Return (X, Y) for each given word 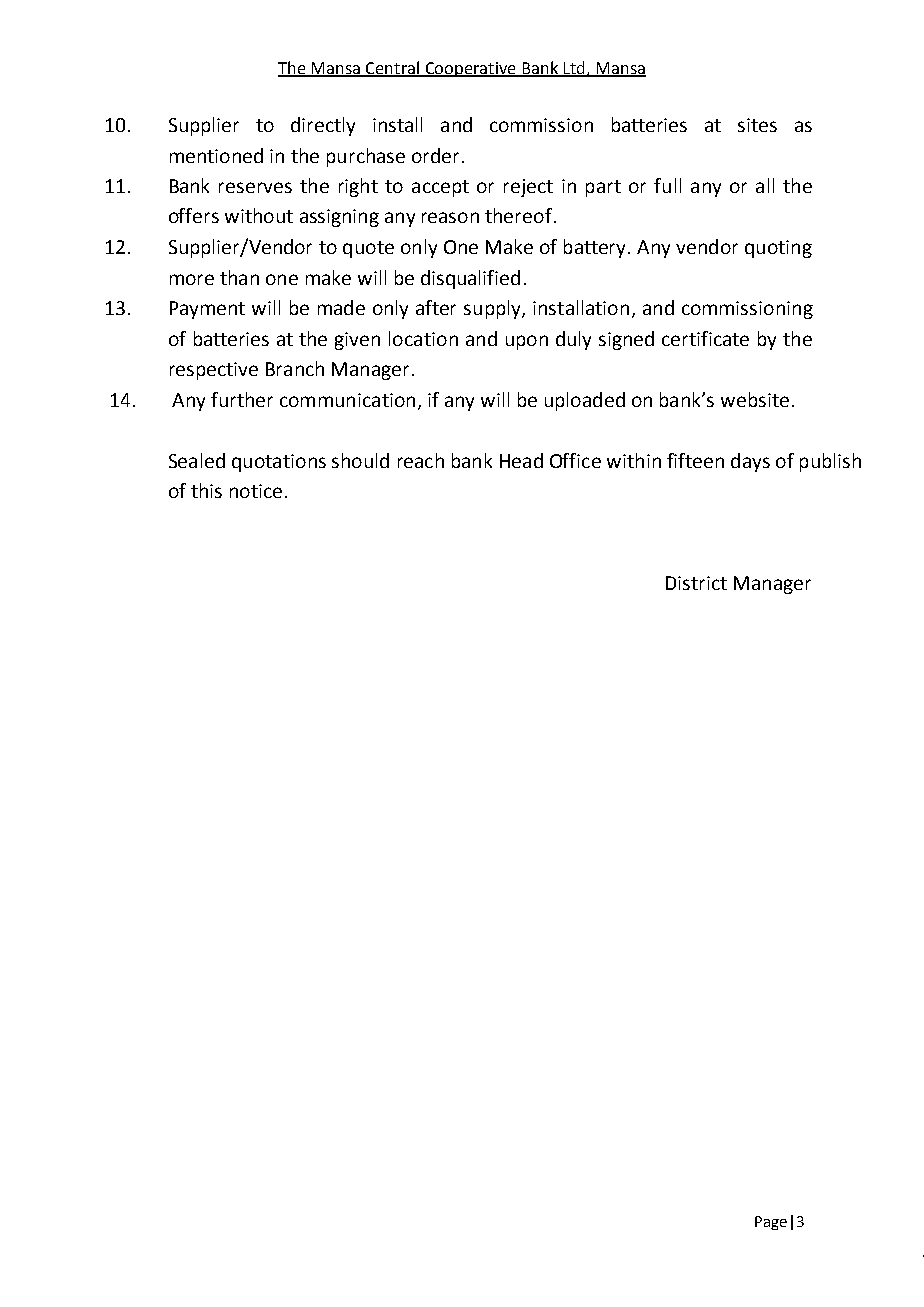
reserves (255, 187)
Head (521, 460)
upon (527, 342)
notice (256, 491)
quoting (778, 249)
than (239, 277)
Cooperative (470, 69)
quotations (279, 463)
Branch (295, 368)
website (755, 399)
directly (323, 126)
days (750, 462)
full (667, 185)
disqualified (470, 279)
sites (757, 125)
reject (528, 188)
